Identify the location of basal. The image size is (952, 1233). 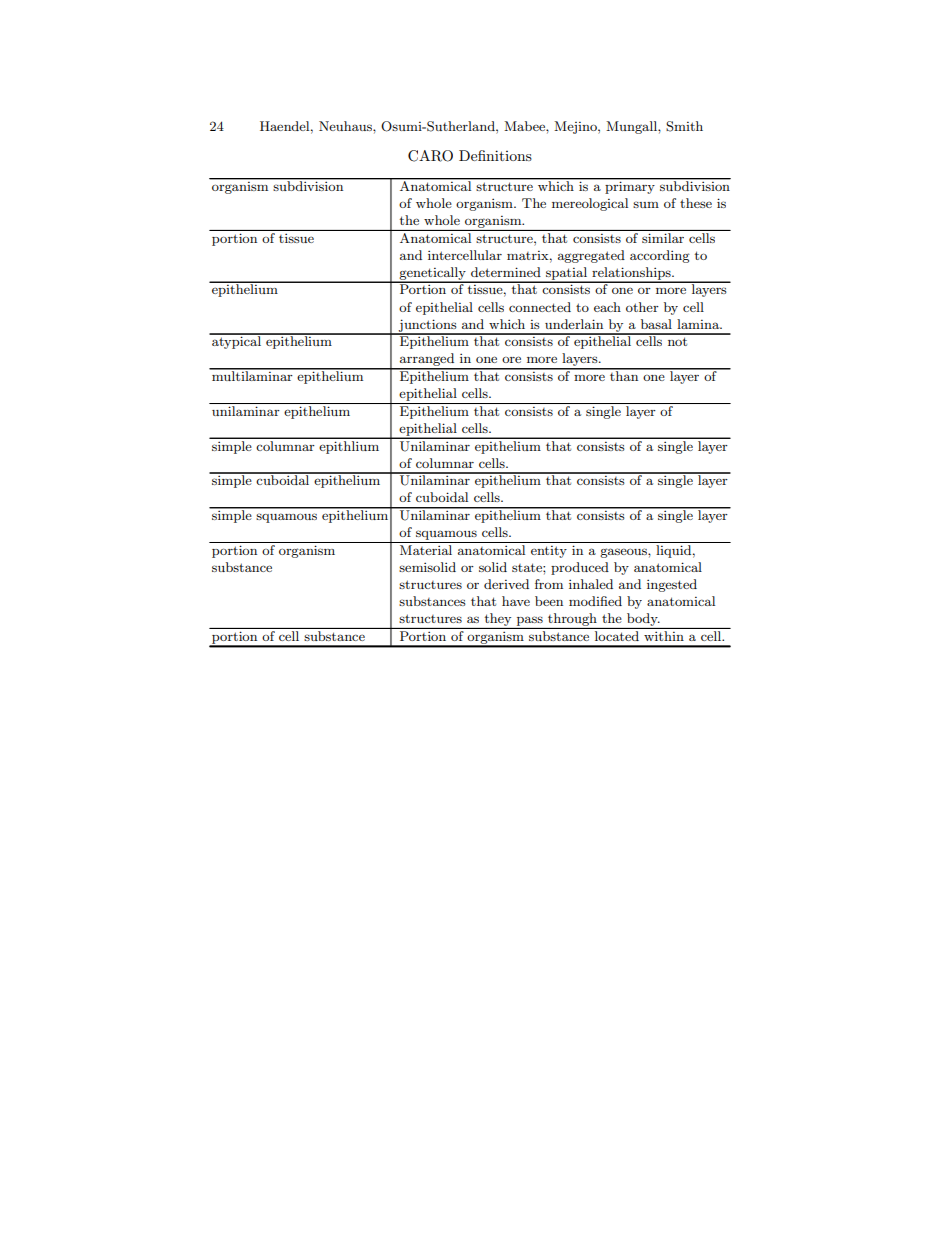
(656, 324).
